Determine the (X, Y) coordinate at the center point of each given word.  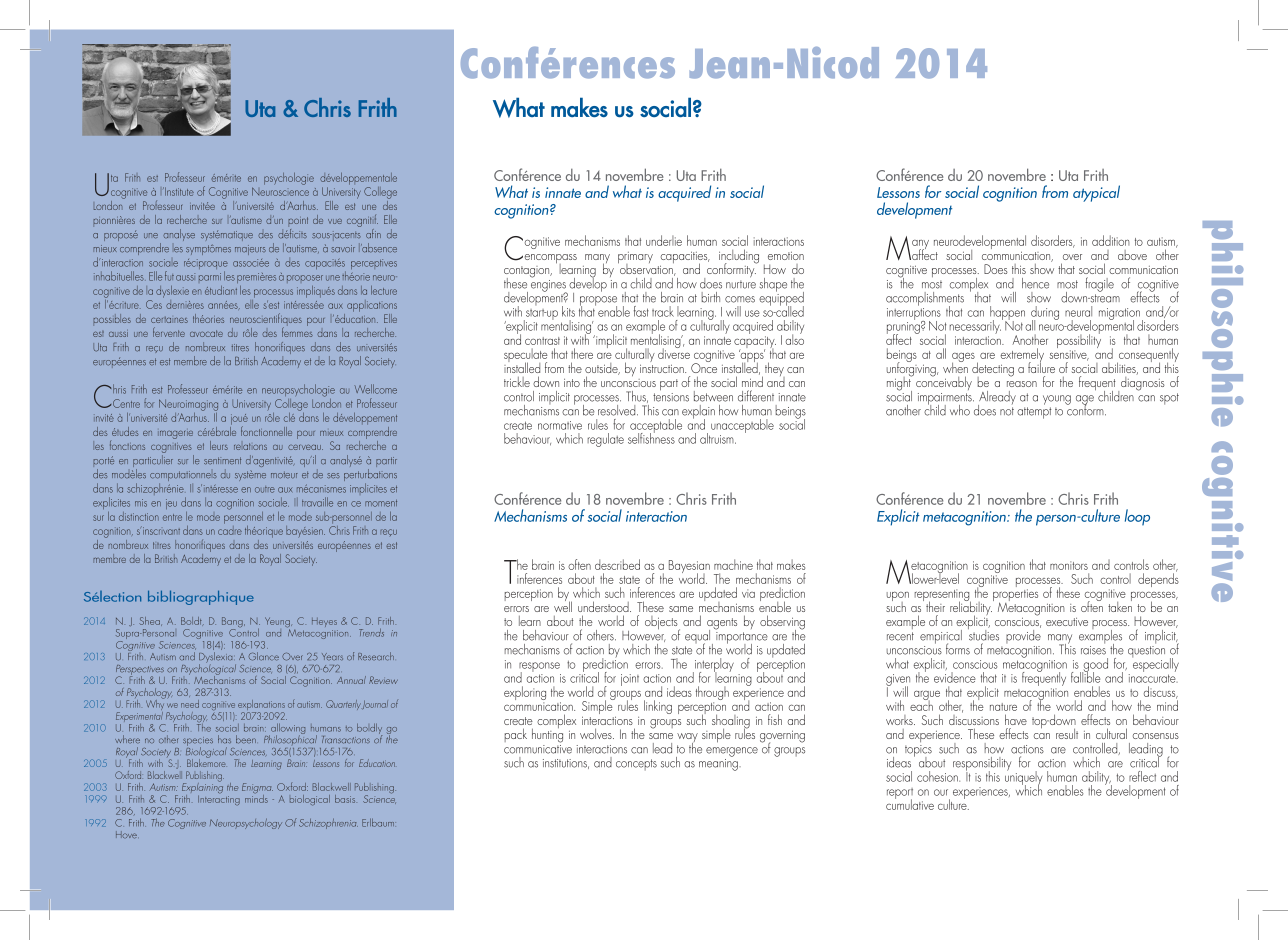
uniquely (1023, 778)
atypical (1096, 193)
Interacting (219, 799)
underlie (664, 240)
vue (335, 221)
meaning (719, 765)
